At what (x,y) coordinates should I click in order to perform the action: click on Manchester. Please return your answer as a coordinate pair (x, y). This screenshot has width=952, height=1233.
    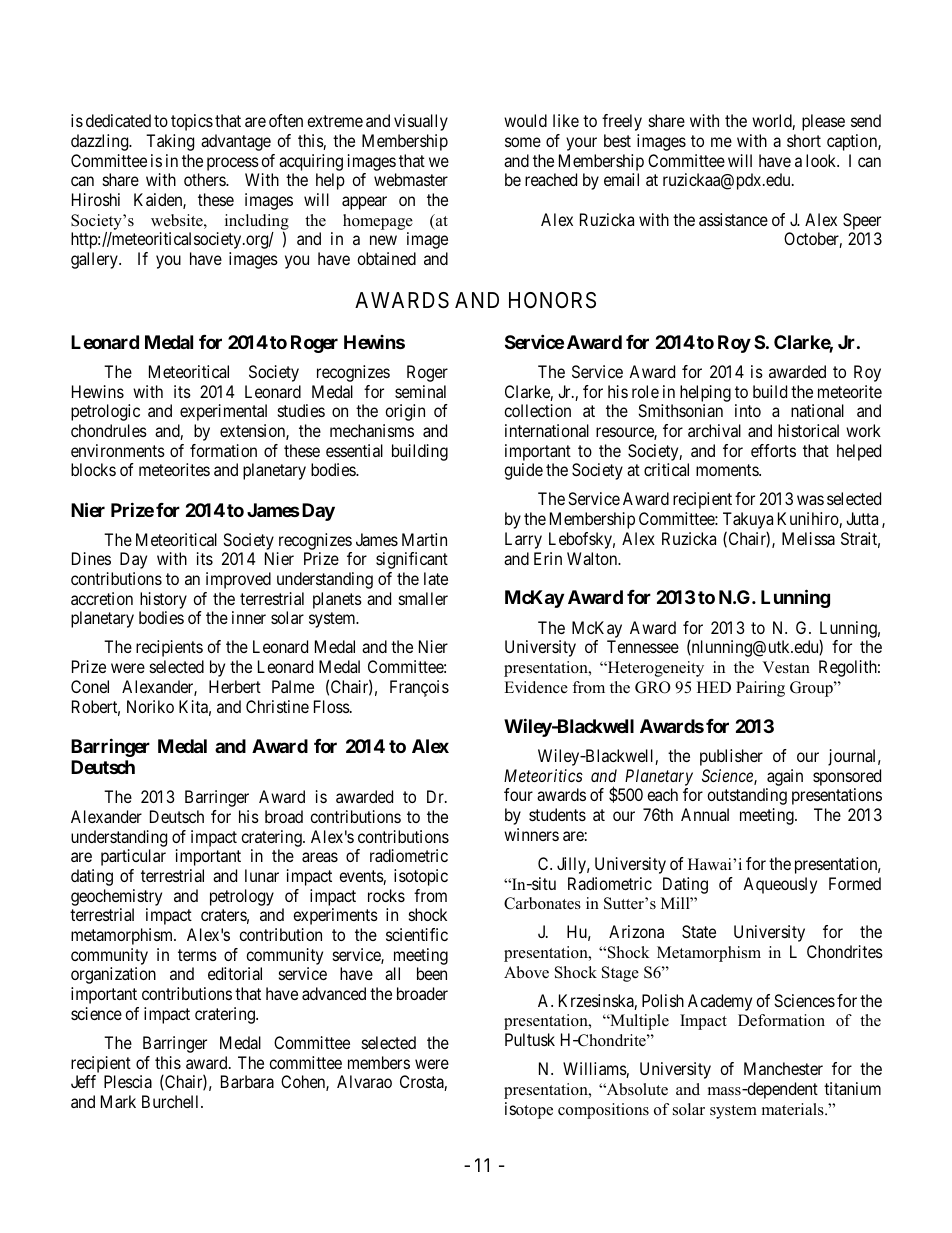
    Looking at the image, I should click on (783, 1068).
